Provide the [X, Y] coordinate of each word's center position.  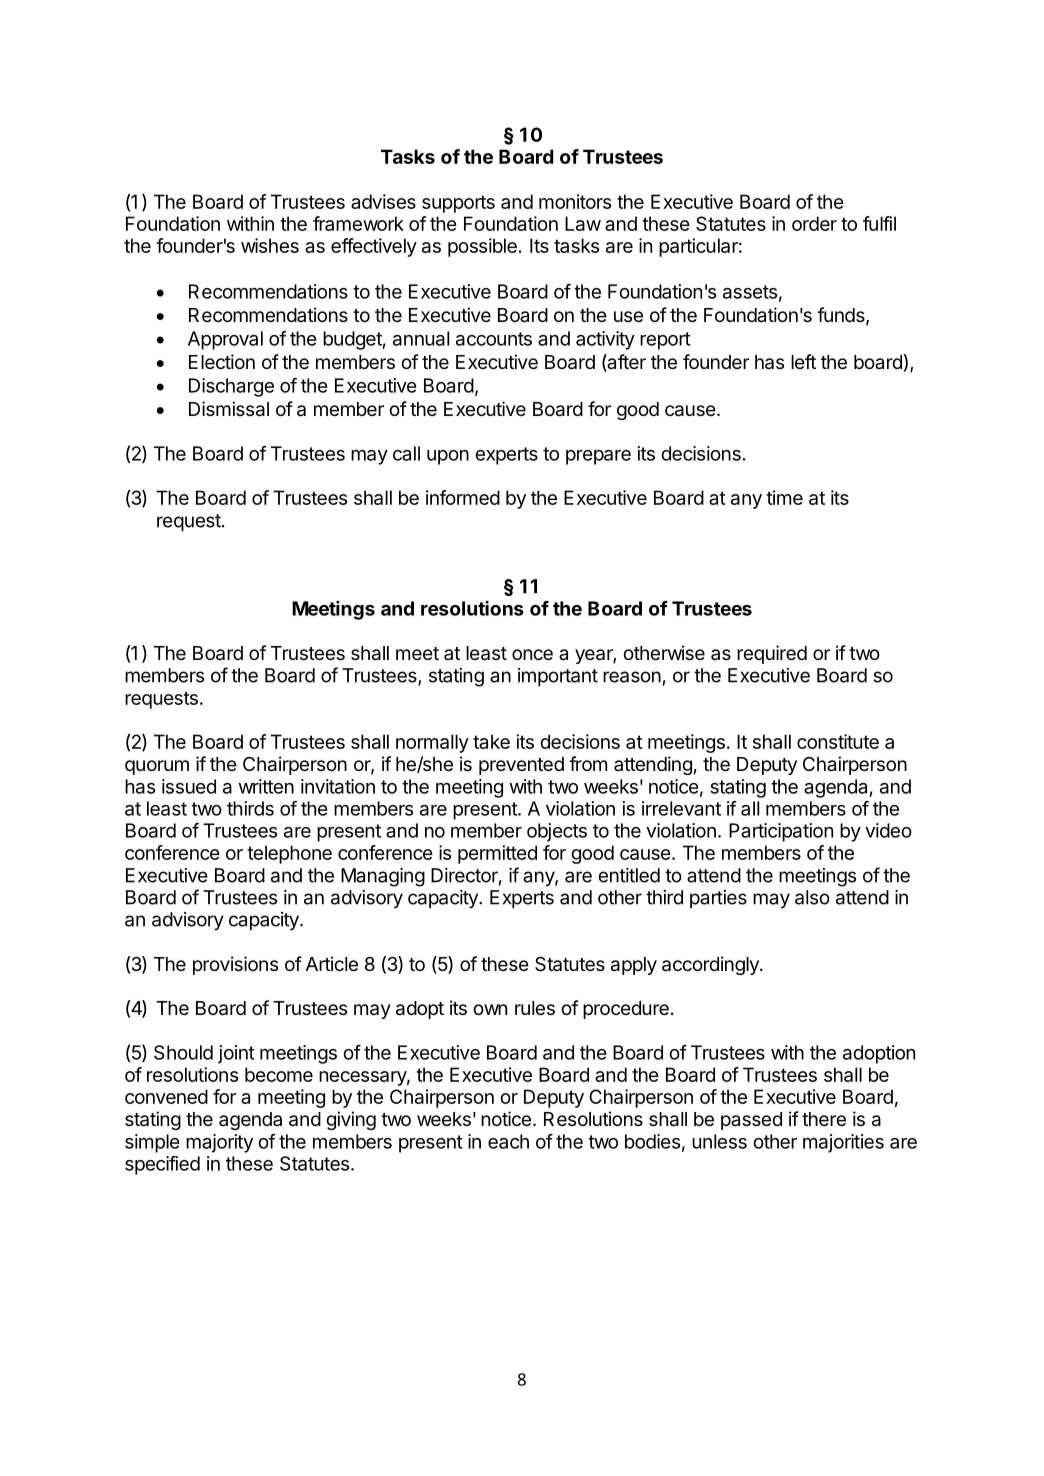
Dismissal [229, 409]
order [814, 223]
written [266, 786]
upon [448, 457]
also [812, 897]
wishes [270, 245]
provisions [235, 965]
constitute [838, 741]
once [532, 654]
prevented [521, 766]
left [803, 361]
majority [219, 1143]
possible [482, 247]
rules [535, 1008]
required [772, 654]
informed [463, 497]
